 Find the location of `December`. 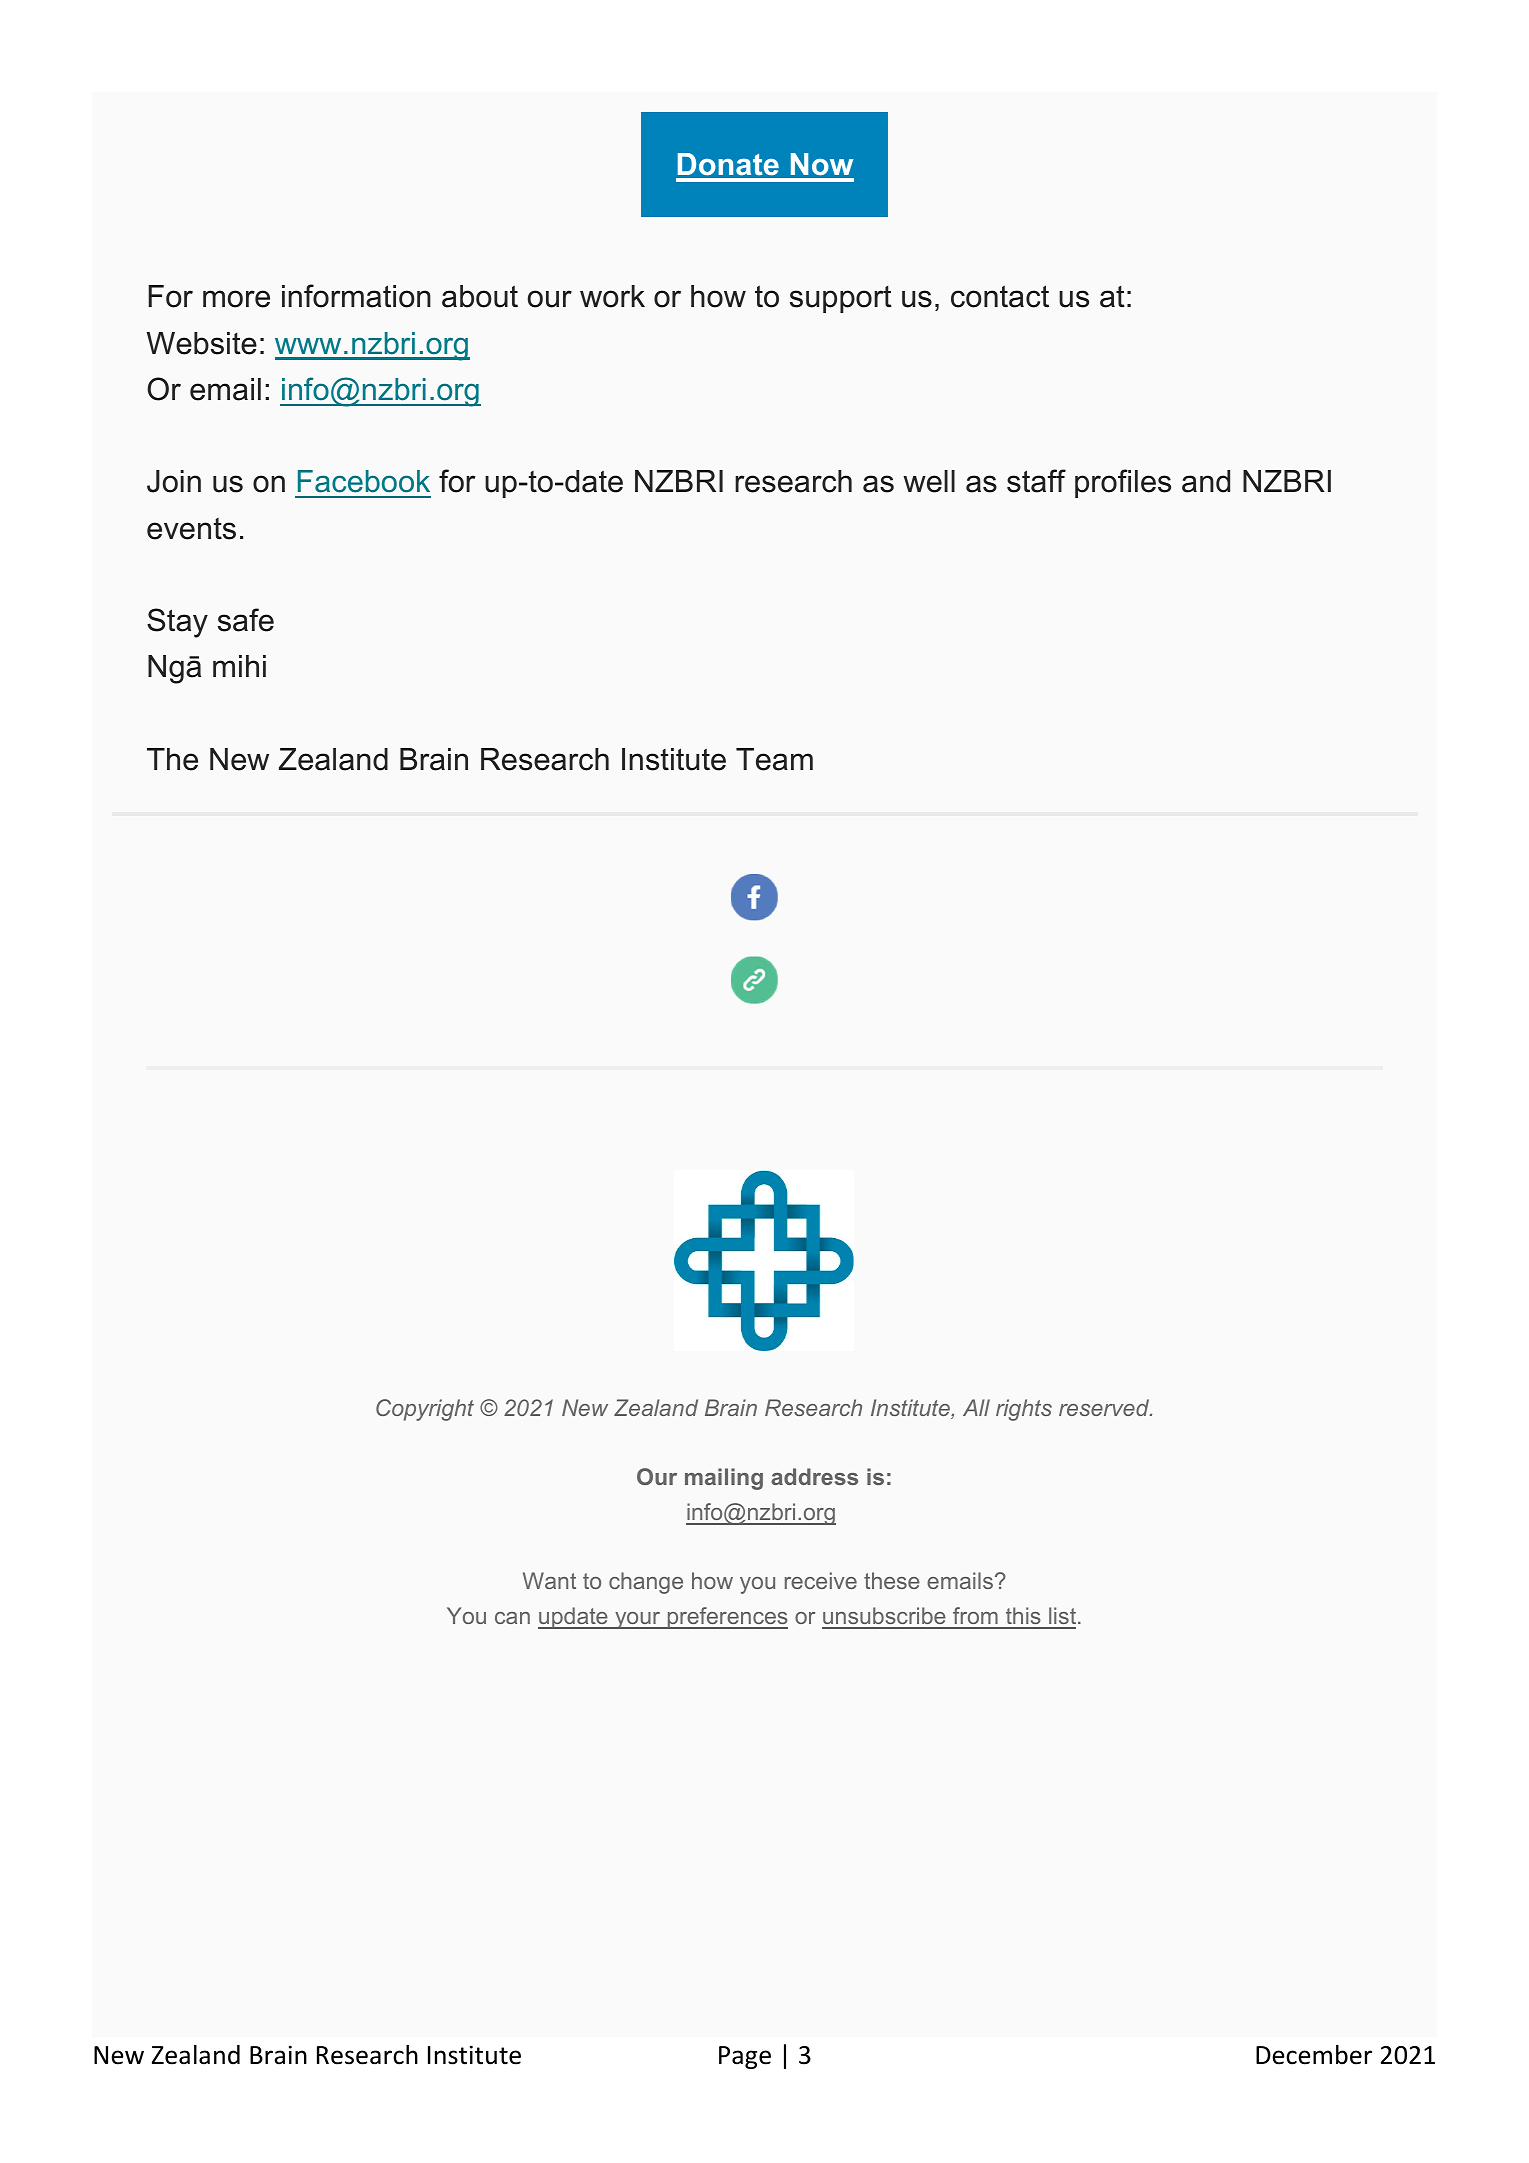

December is located at coordinates (1314, 2055).
